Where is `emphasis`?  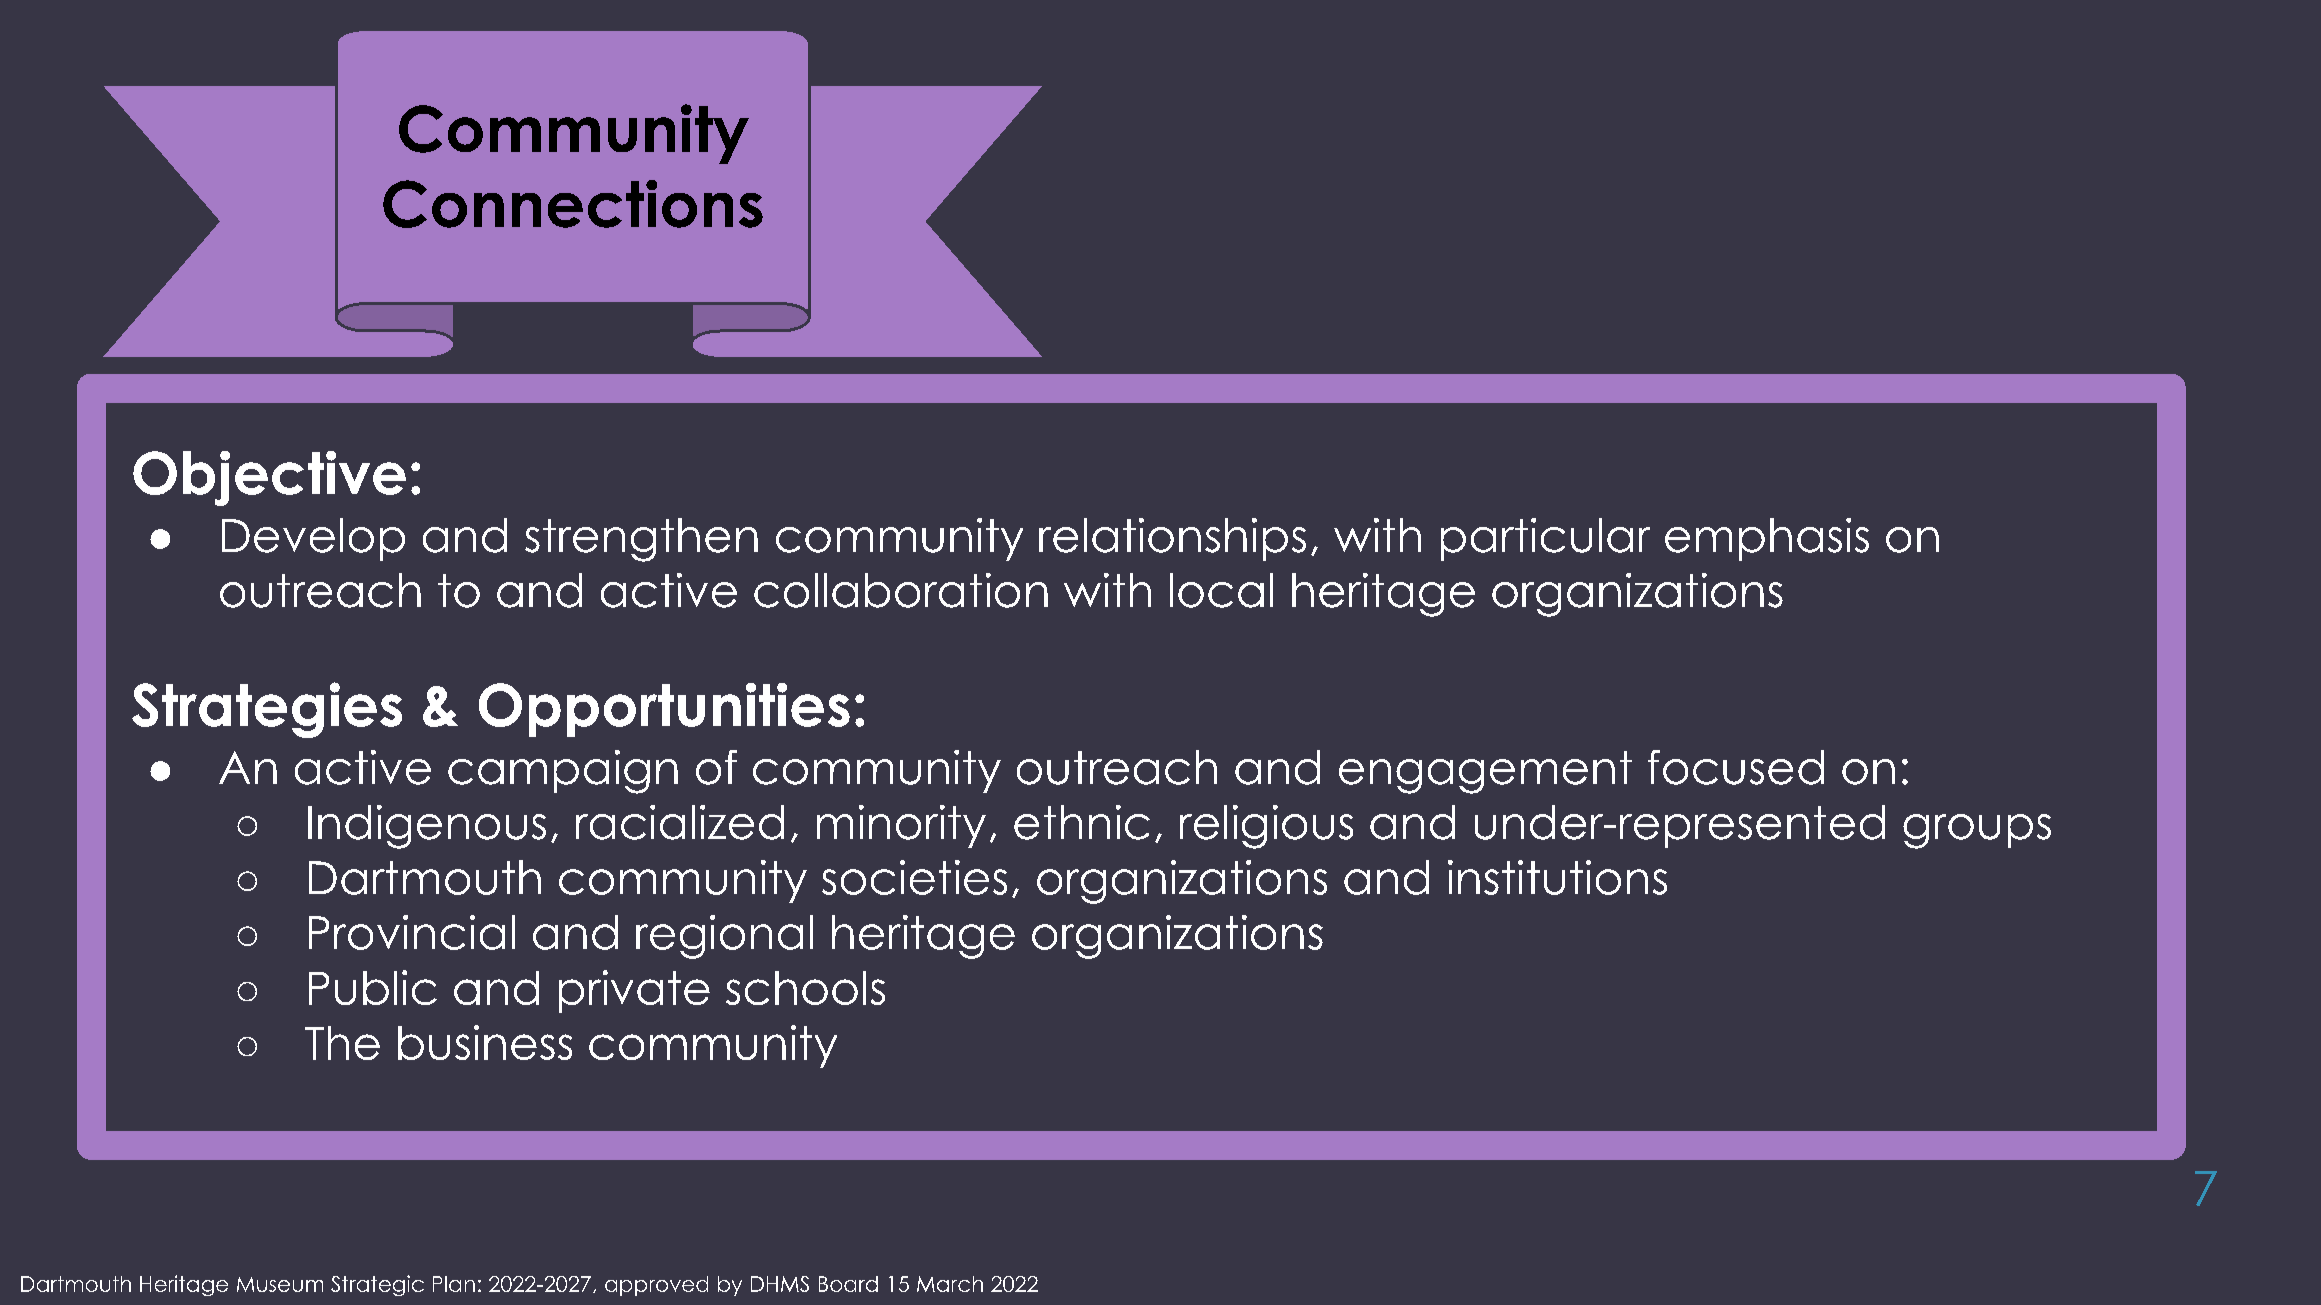
emphasis is located at coordinates (1767, 539).
